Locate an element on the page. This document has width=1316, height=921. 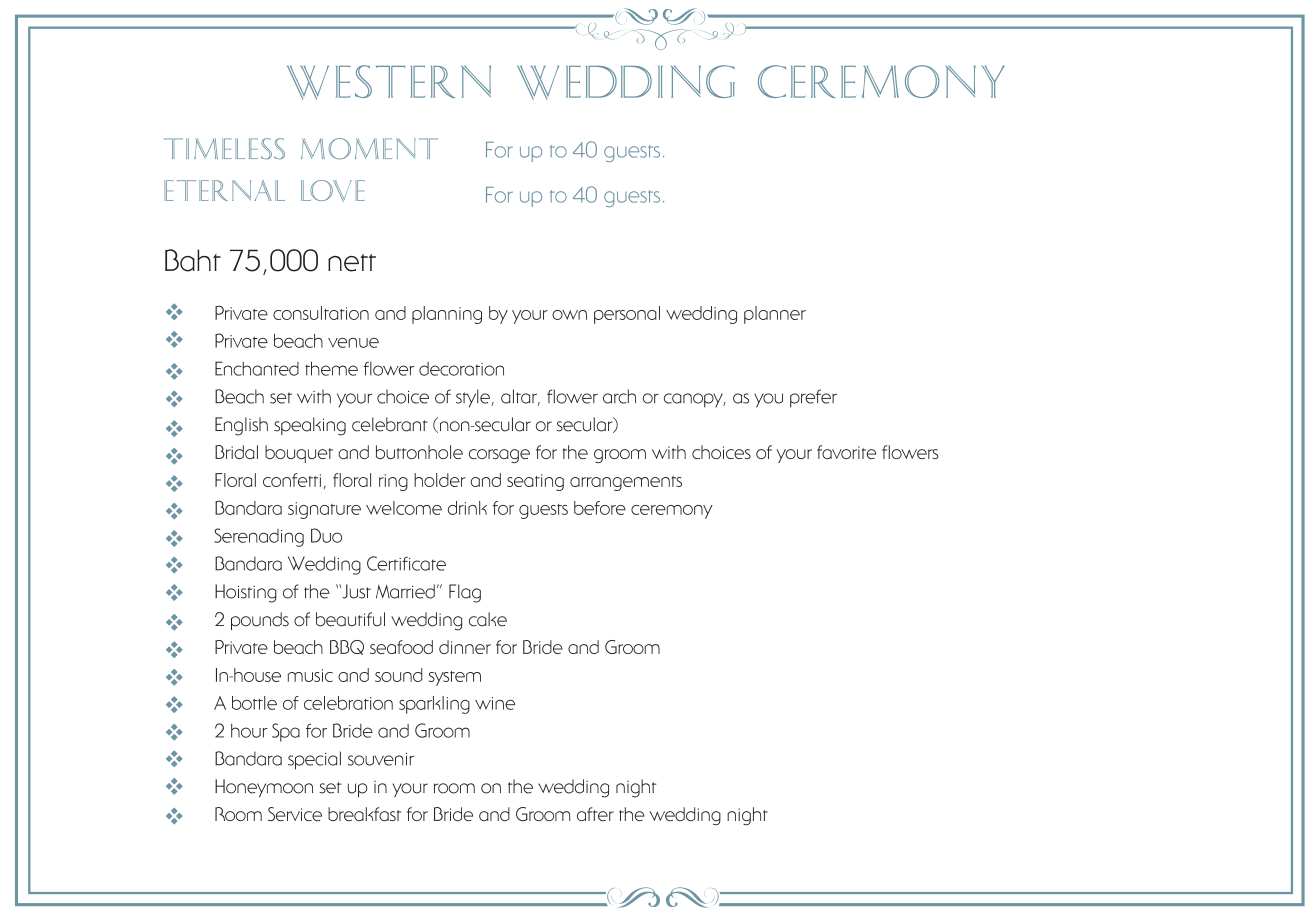
planner is located at coordinates (775, 315).
